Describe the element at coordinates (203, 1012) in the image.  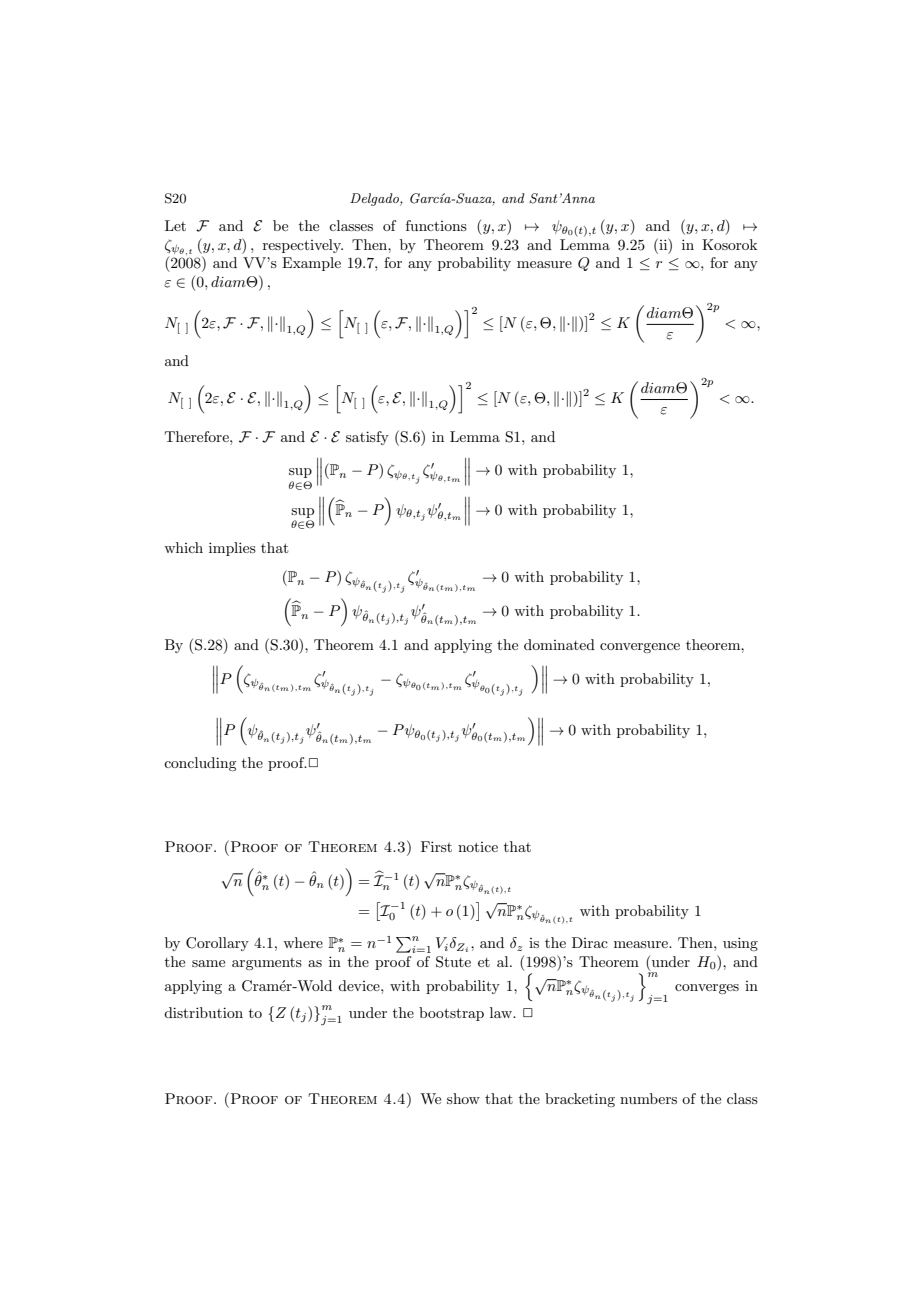
I see `distribution` at that location.
